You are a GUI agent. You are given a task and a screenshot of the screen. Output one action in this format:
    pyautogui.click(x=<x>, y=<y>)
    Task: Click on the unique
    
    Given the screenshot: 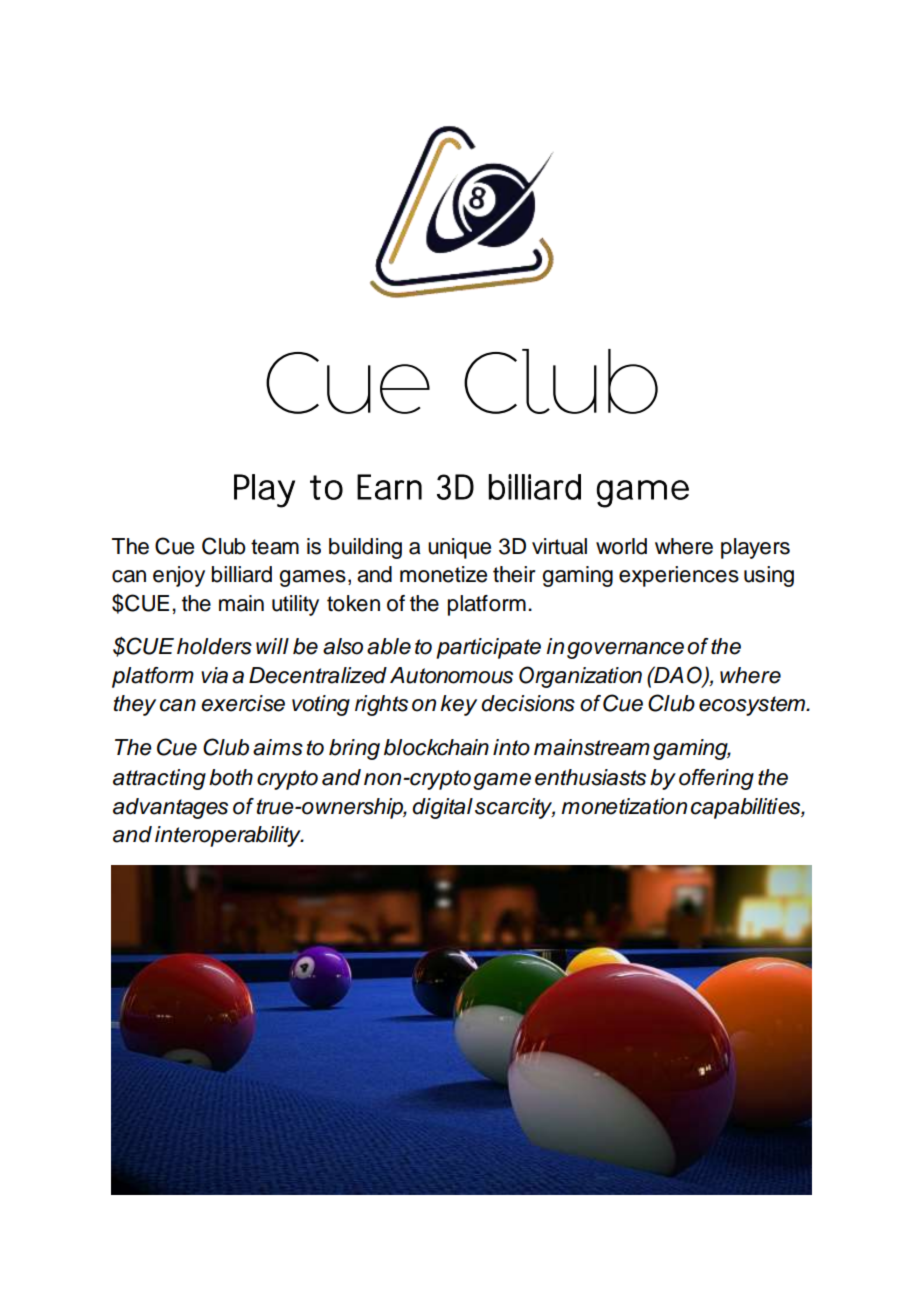 What is the action you would take?
    pyautogui.click(x=459, y=548)
